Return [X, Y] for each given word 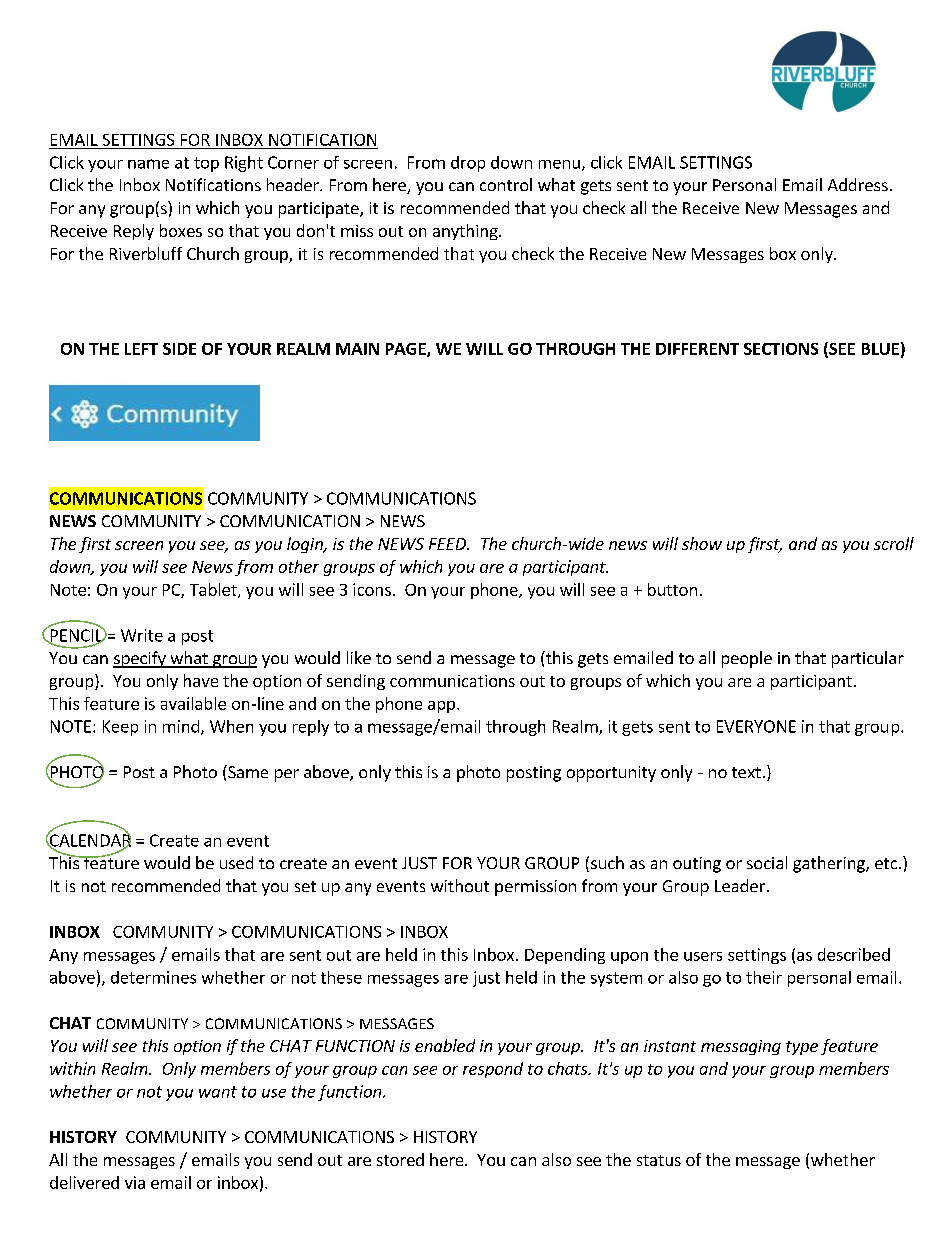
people [747, 659]
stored [400, 1159]
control [506, 184]
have [201, 680]
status [659, 1160]
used [236, 862]
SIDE [179, 349]
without [460, 885]
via [135, 1182]
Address [858, 184]
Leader [740, 885]
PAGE [407, 350]
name [148, 164]
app [441, 707]
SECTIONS [781, 349]
